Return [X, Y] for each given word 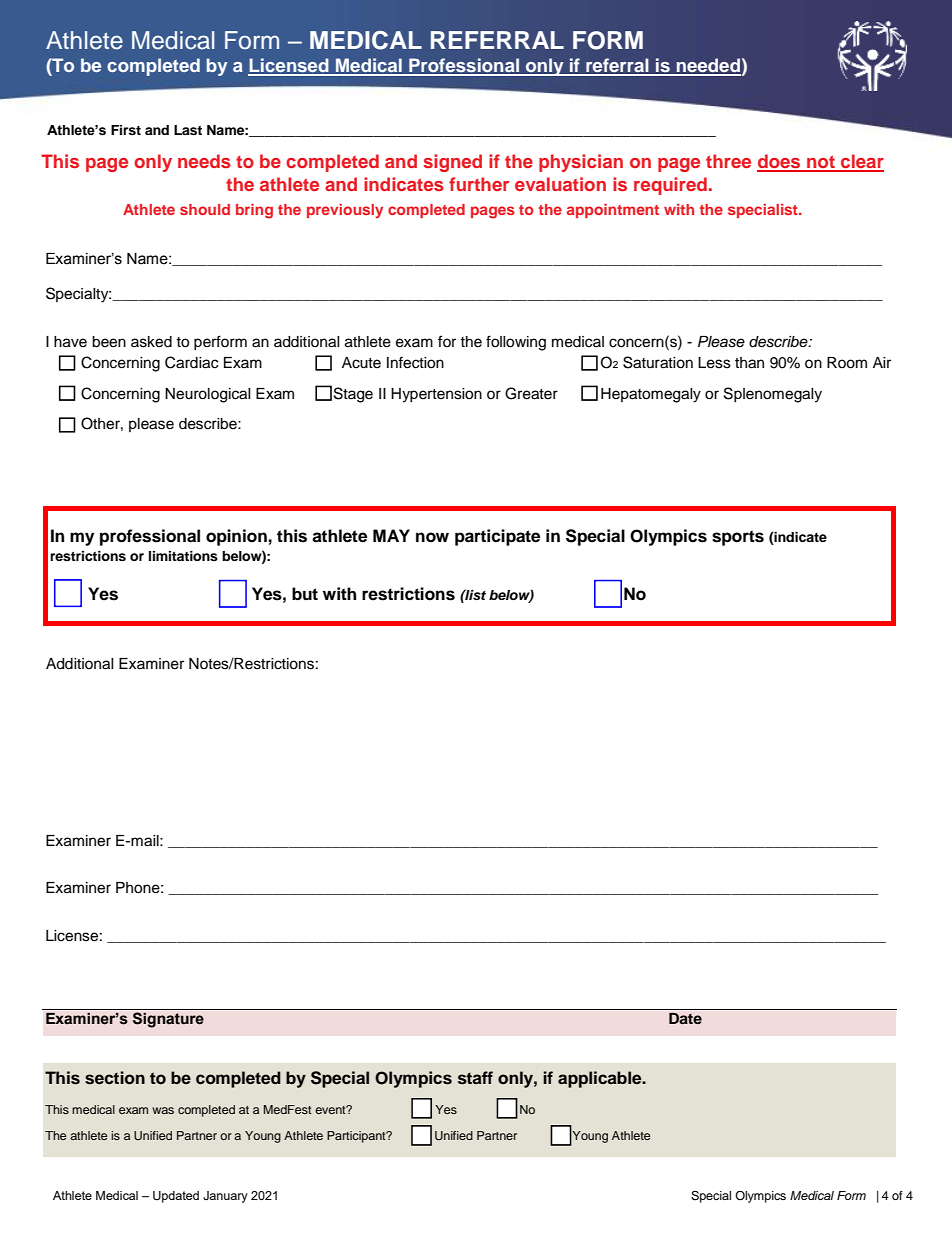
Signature [168, 1020]
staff [475, 1078]
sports [738, 538]
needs [204, 161]
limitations [183, 556]
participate [497, 537]
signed [452, 163]
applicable [601, 1079]
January [225, 1197]
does [780, 162]
